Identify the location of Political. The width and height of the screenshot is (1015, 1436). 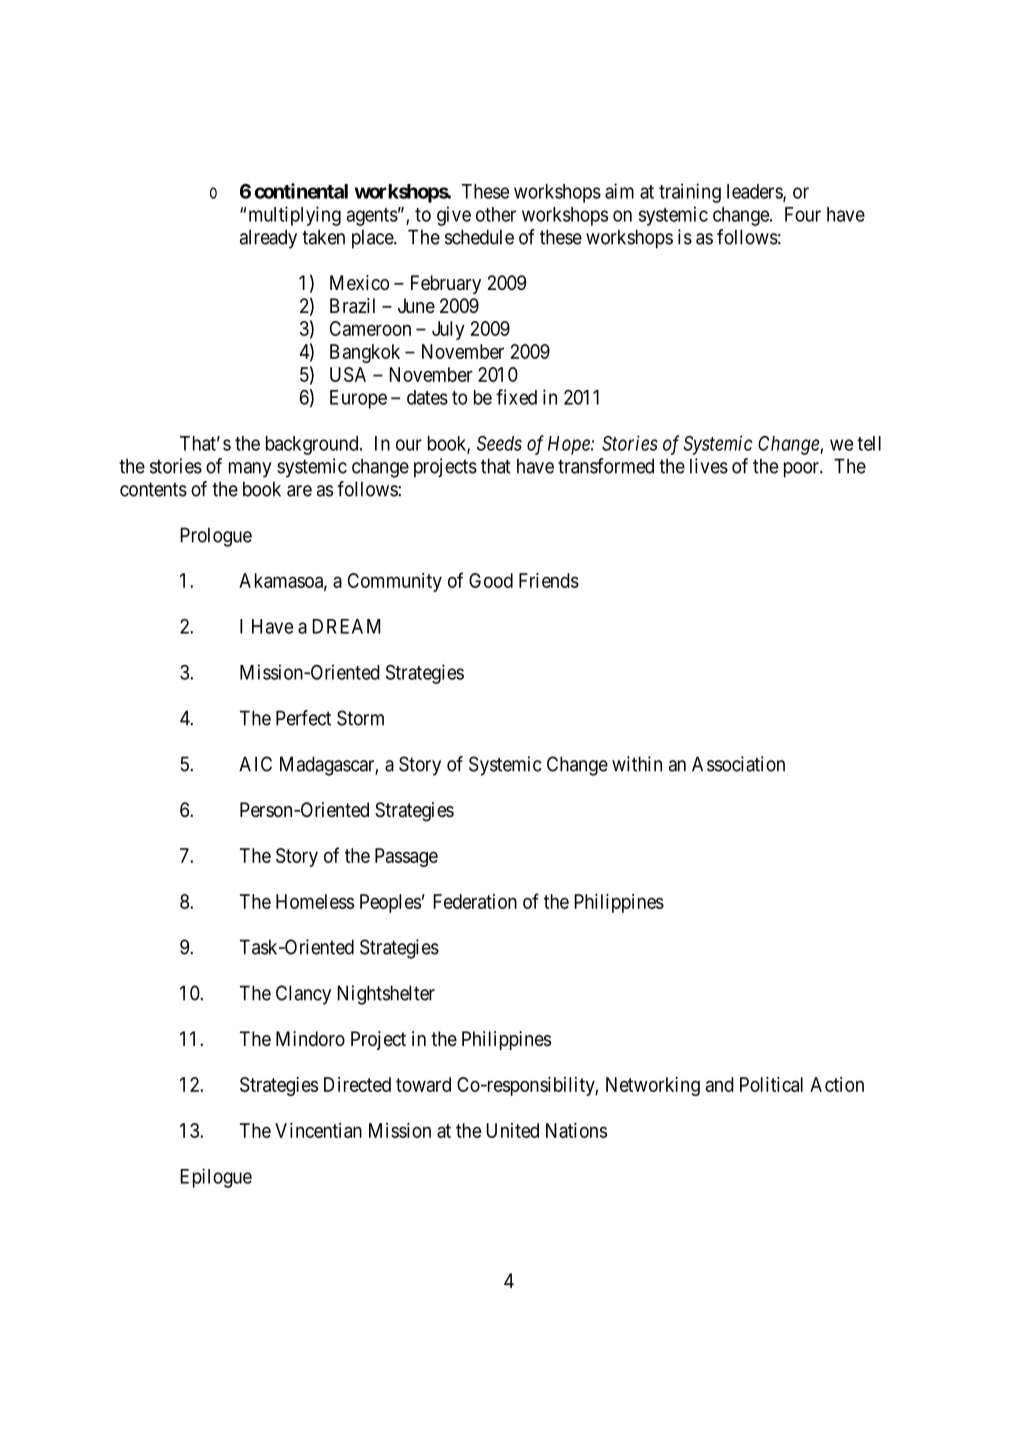
(771, 1084).
